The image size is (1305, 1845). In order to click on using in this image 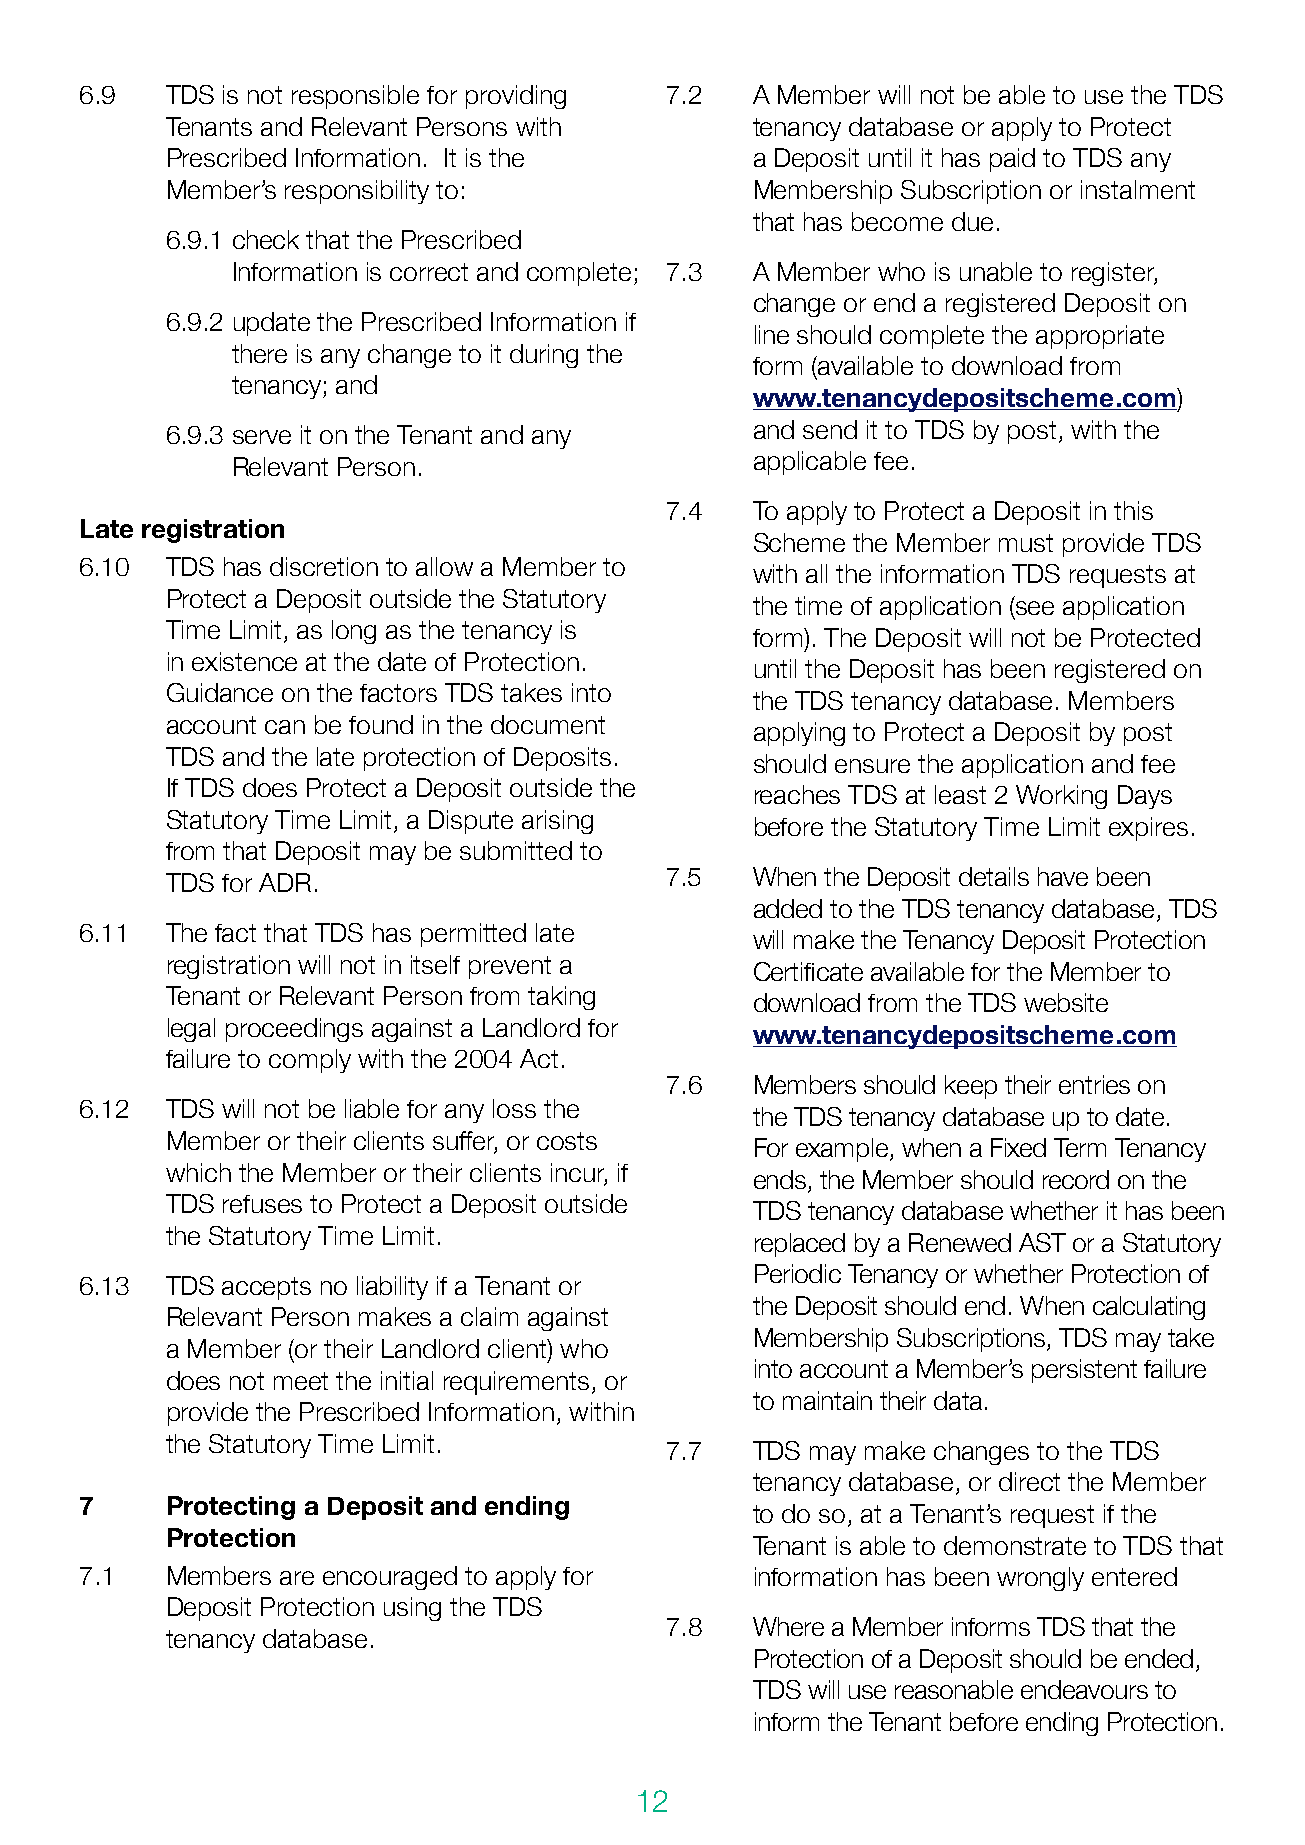, I will do `click(412, 1609)`.
